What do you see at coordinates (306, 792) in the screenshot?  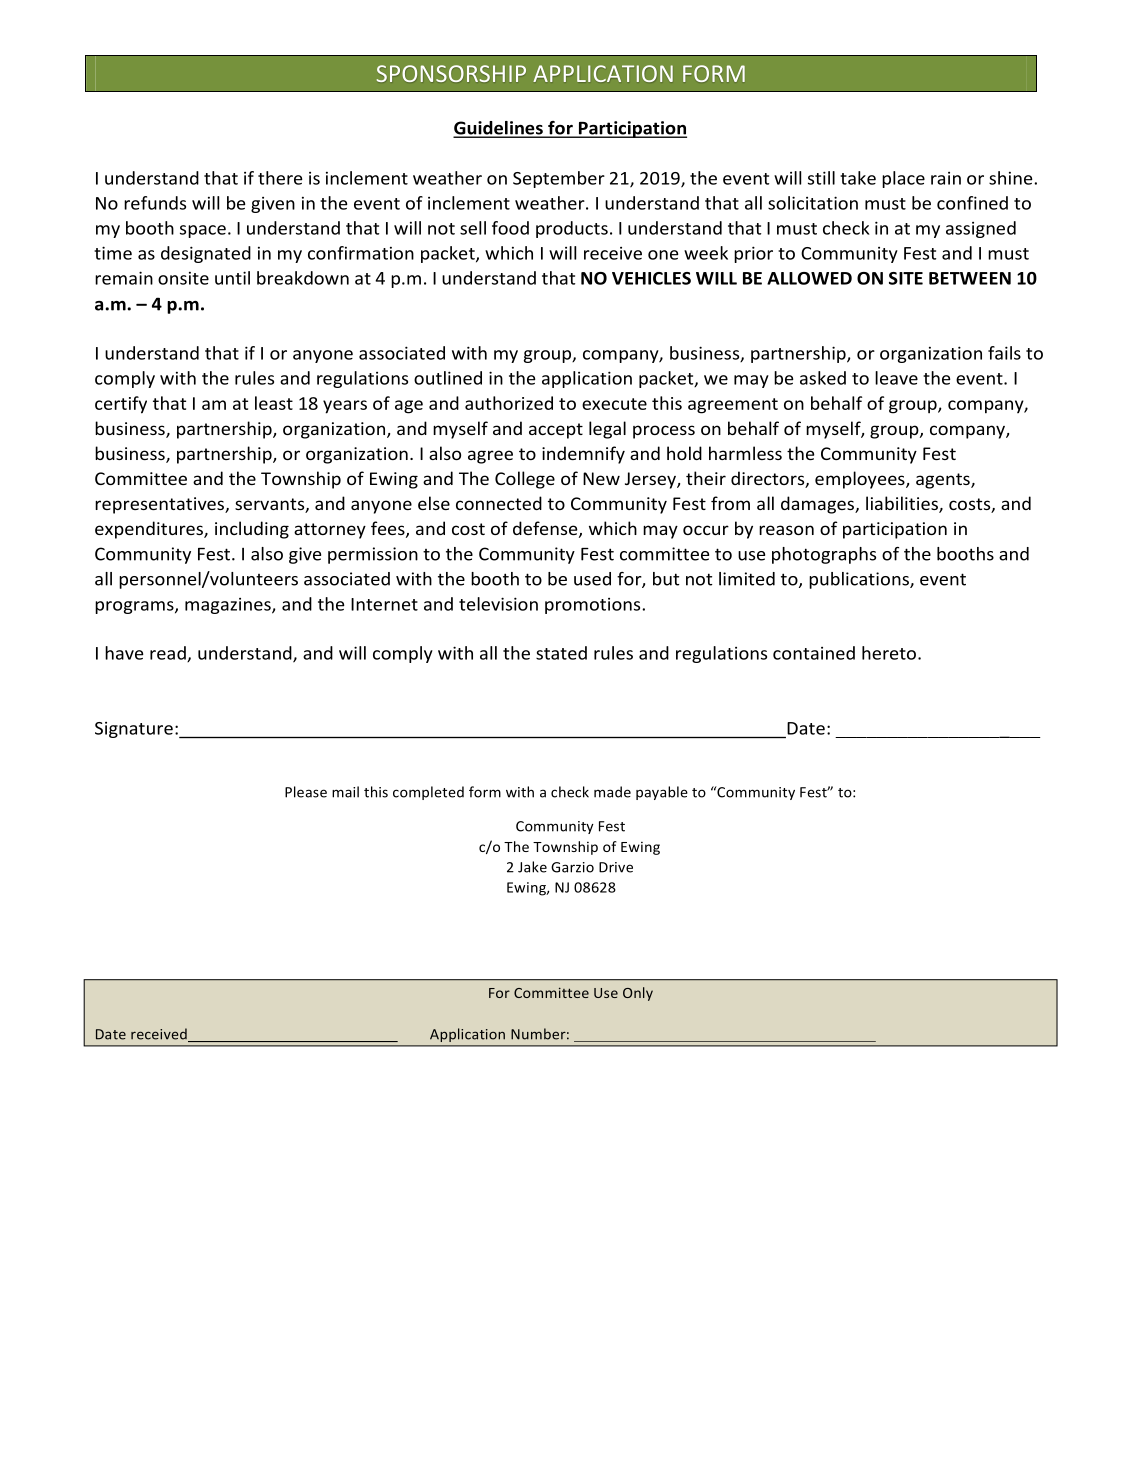 I see `Please` at bounding box center [306, 792].
